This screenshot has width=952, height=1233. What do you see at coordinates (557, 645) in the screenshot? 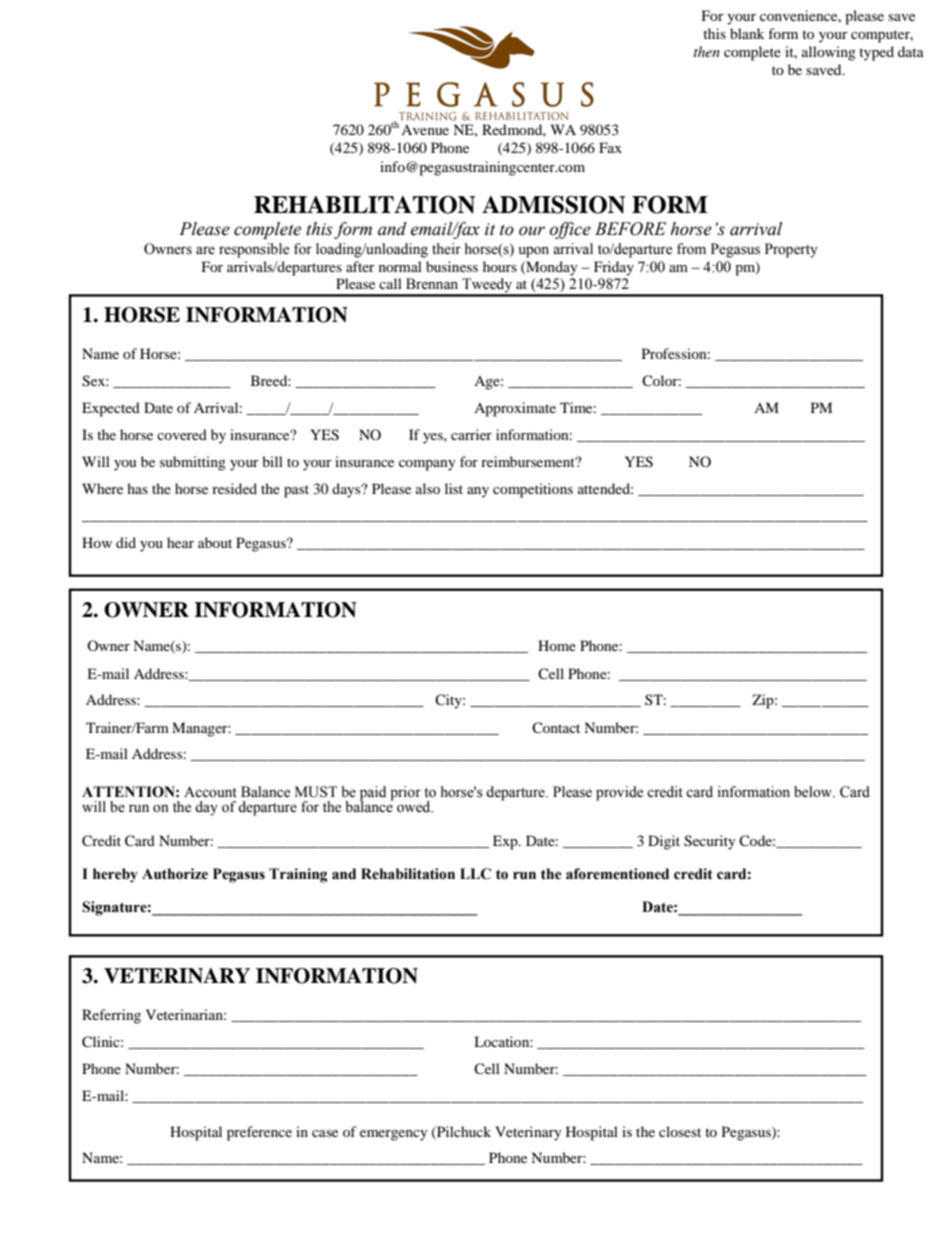
I see `Home` at bounding box center [557, 645].
